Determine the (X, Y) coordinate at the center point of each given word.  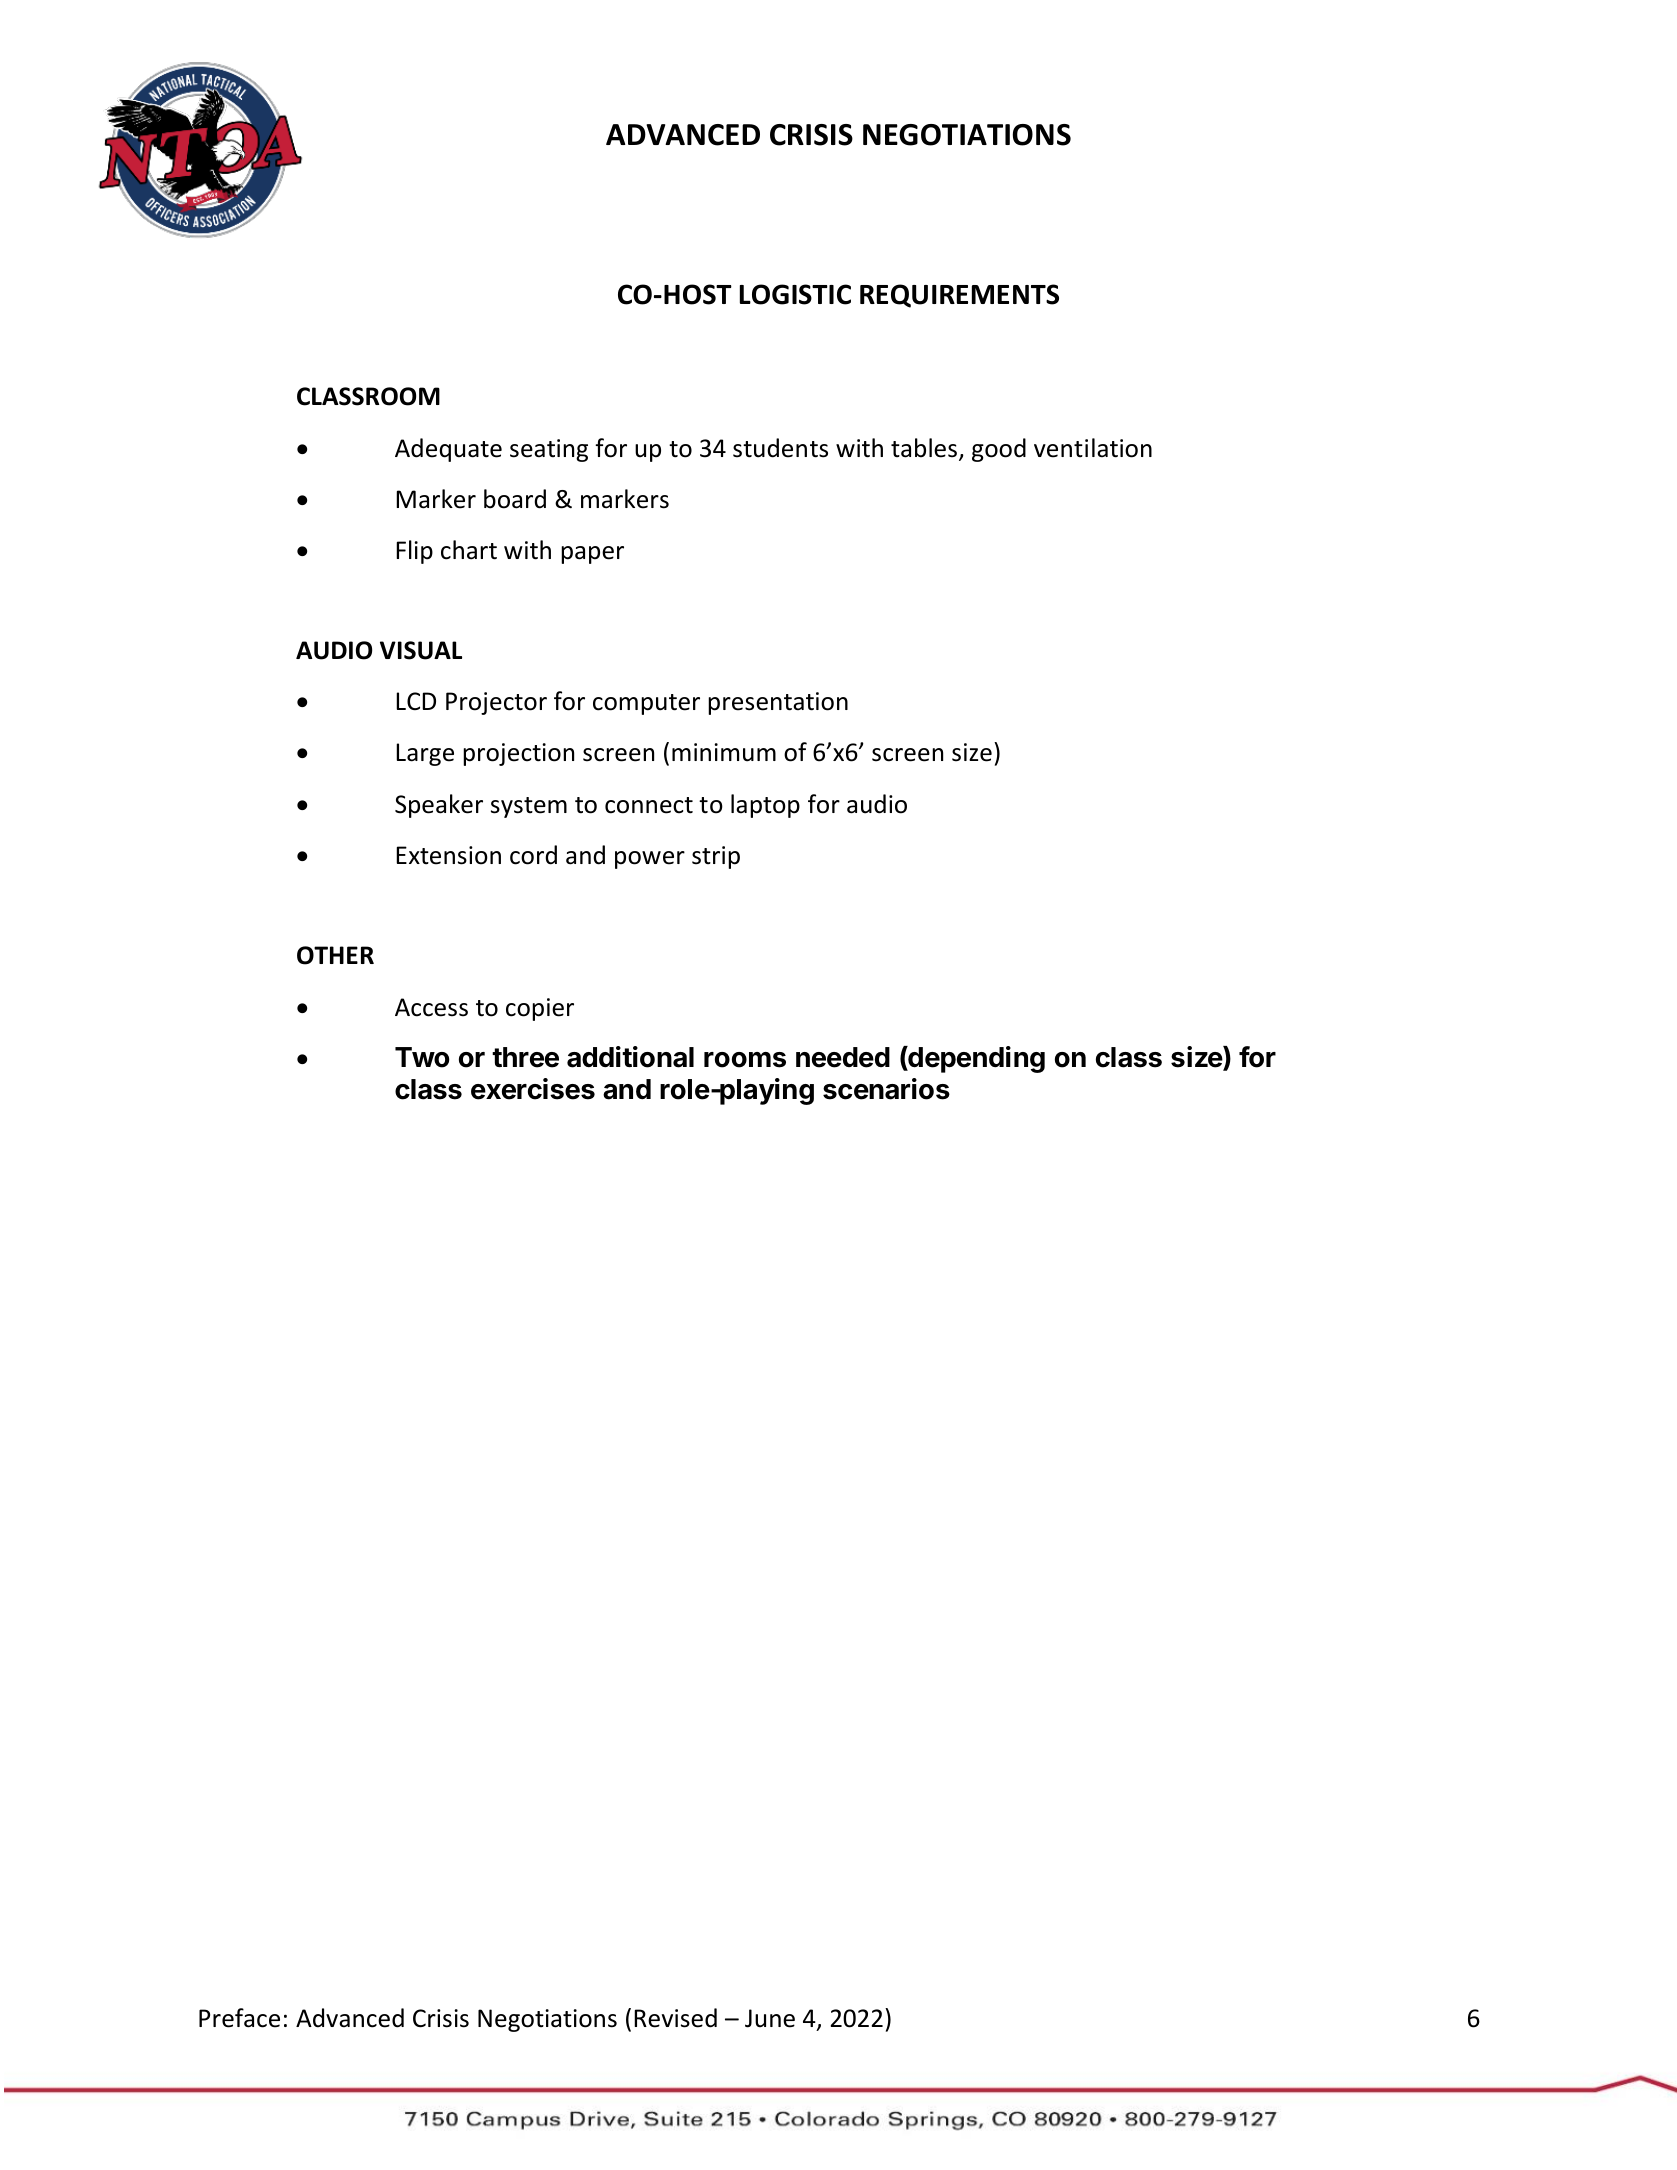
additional (630, 1057)
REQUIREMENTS (959, 296)
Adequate (448, 450)
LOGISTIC (795, 294)
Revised (675, 2018)
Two (422, 1057)
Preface (239, 2018)
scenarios (886, 1089)
